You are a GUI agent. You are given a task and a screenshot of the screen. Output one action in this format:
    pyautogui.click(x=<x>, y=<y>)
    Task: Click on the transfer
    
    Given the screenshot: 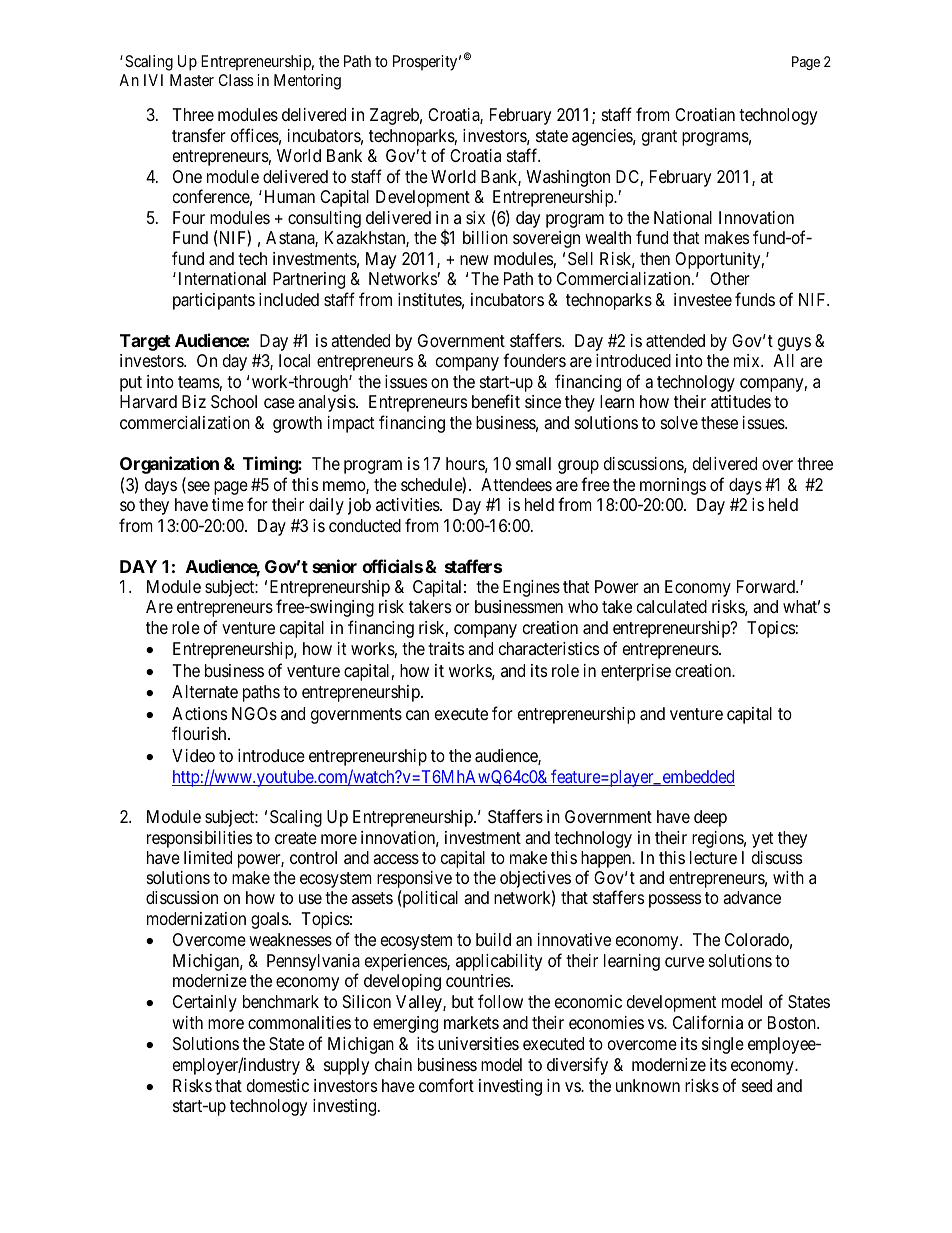 What is the action you would take?
    pyautogui.click(x=199, y=135)
